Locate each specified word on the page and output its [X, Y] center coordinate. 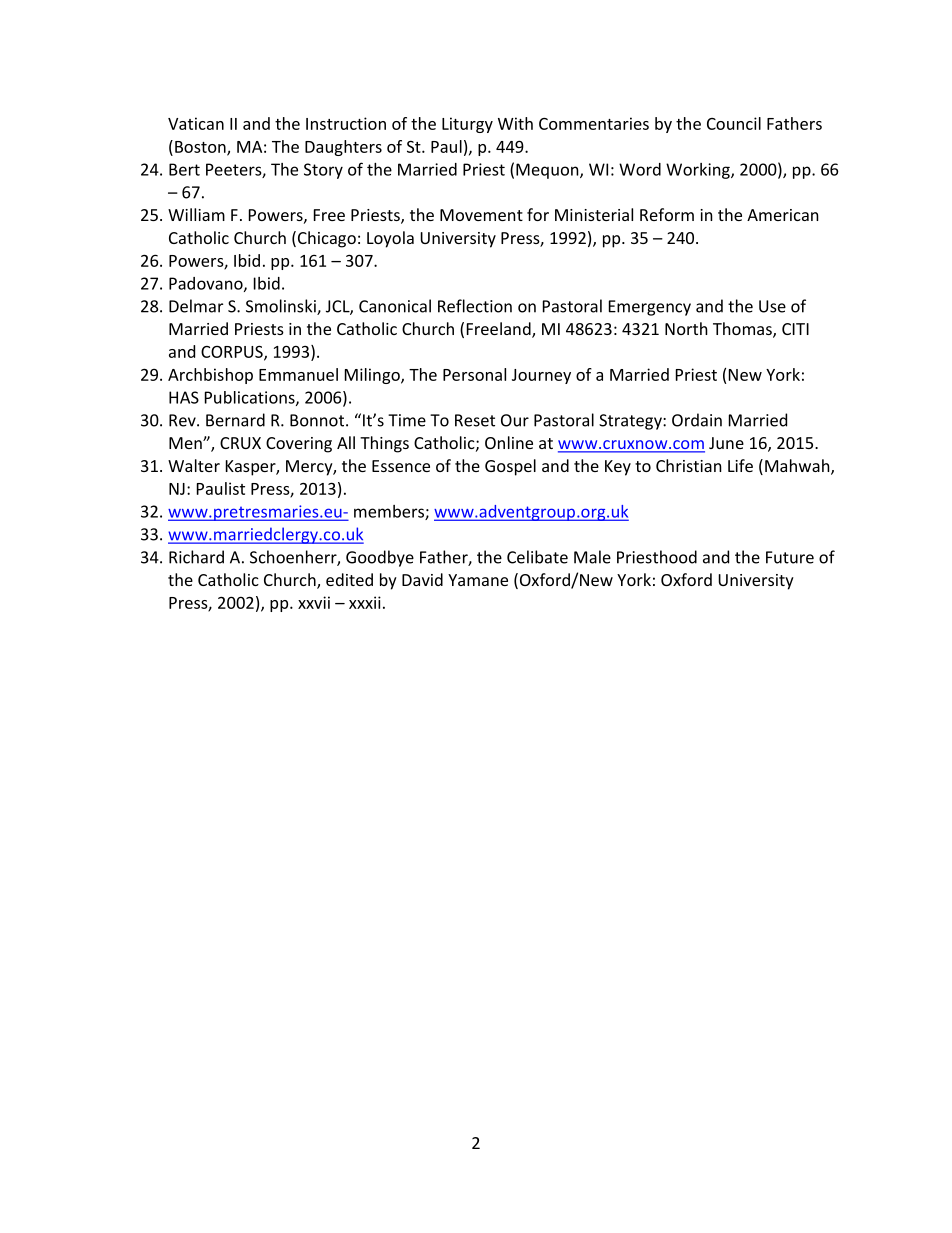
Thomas [743, 330]
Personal [474, 374]
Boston [201, 148]
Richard [196, 557]
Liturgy [467, 125]
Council [734, 123]
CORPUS [233, 352]
